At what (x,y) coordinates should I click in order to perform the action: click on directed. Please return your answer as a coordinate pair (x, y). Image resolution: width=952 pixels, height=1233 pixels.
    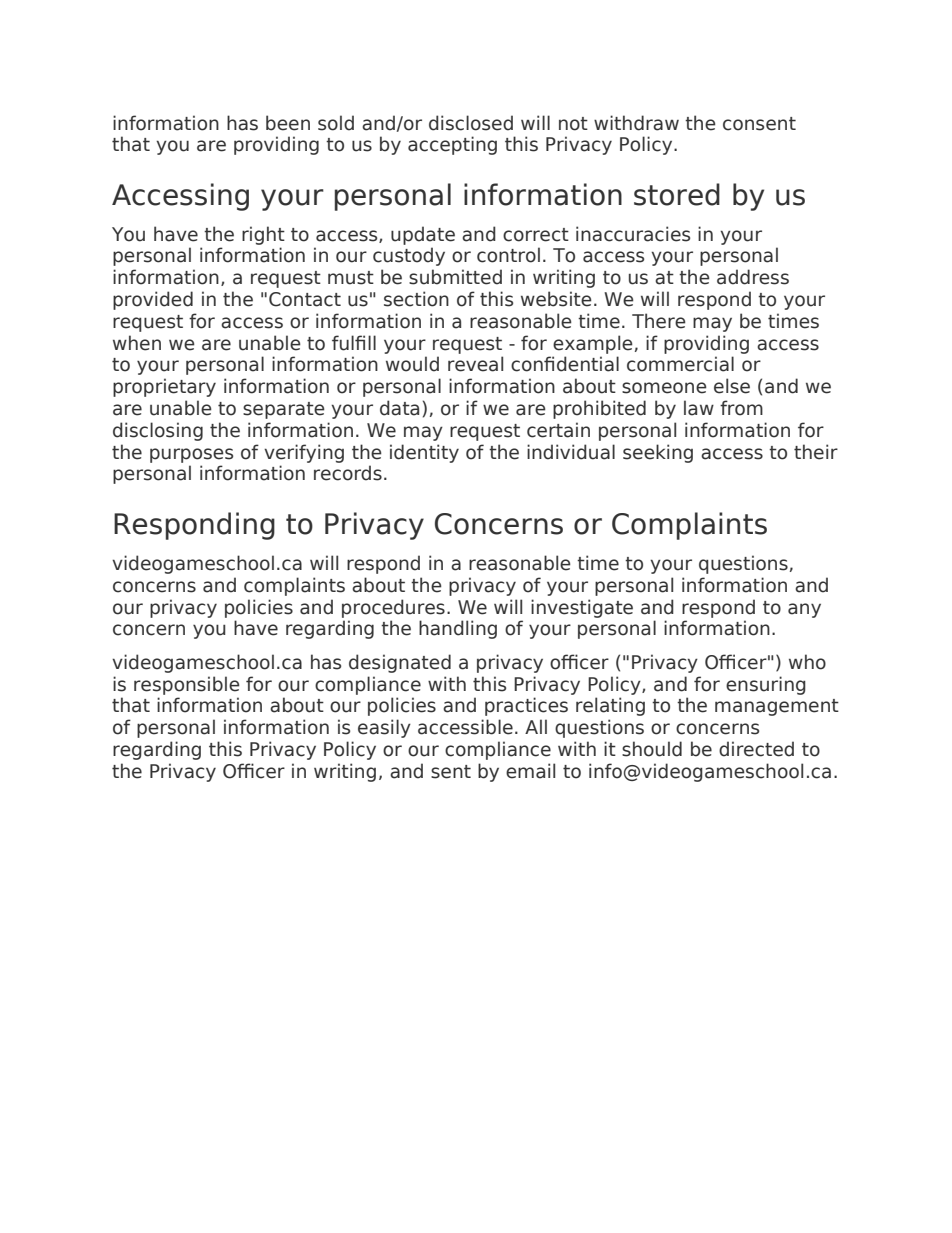
    Looking at the image, I should click on (756, 749).
